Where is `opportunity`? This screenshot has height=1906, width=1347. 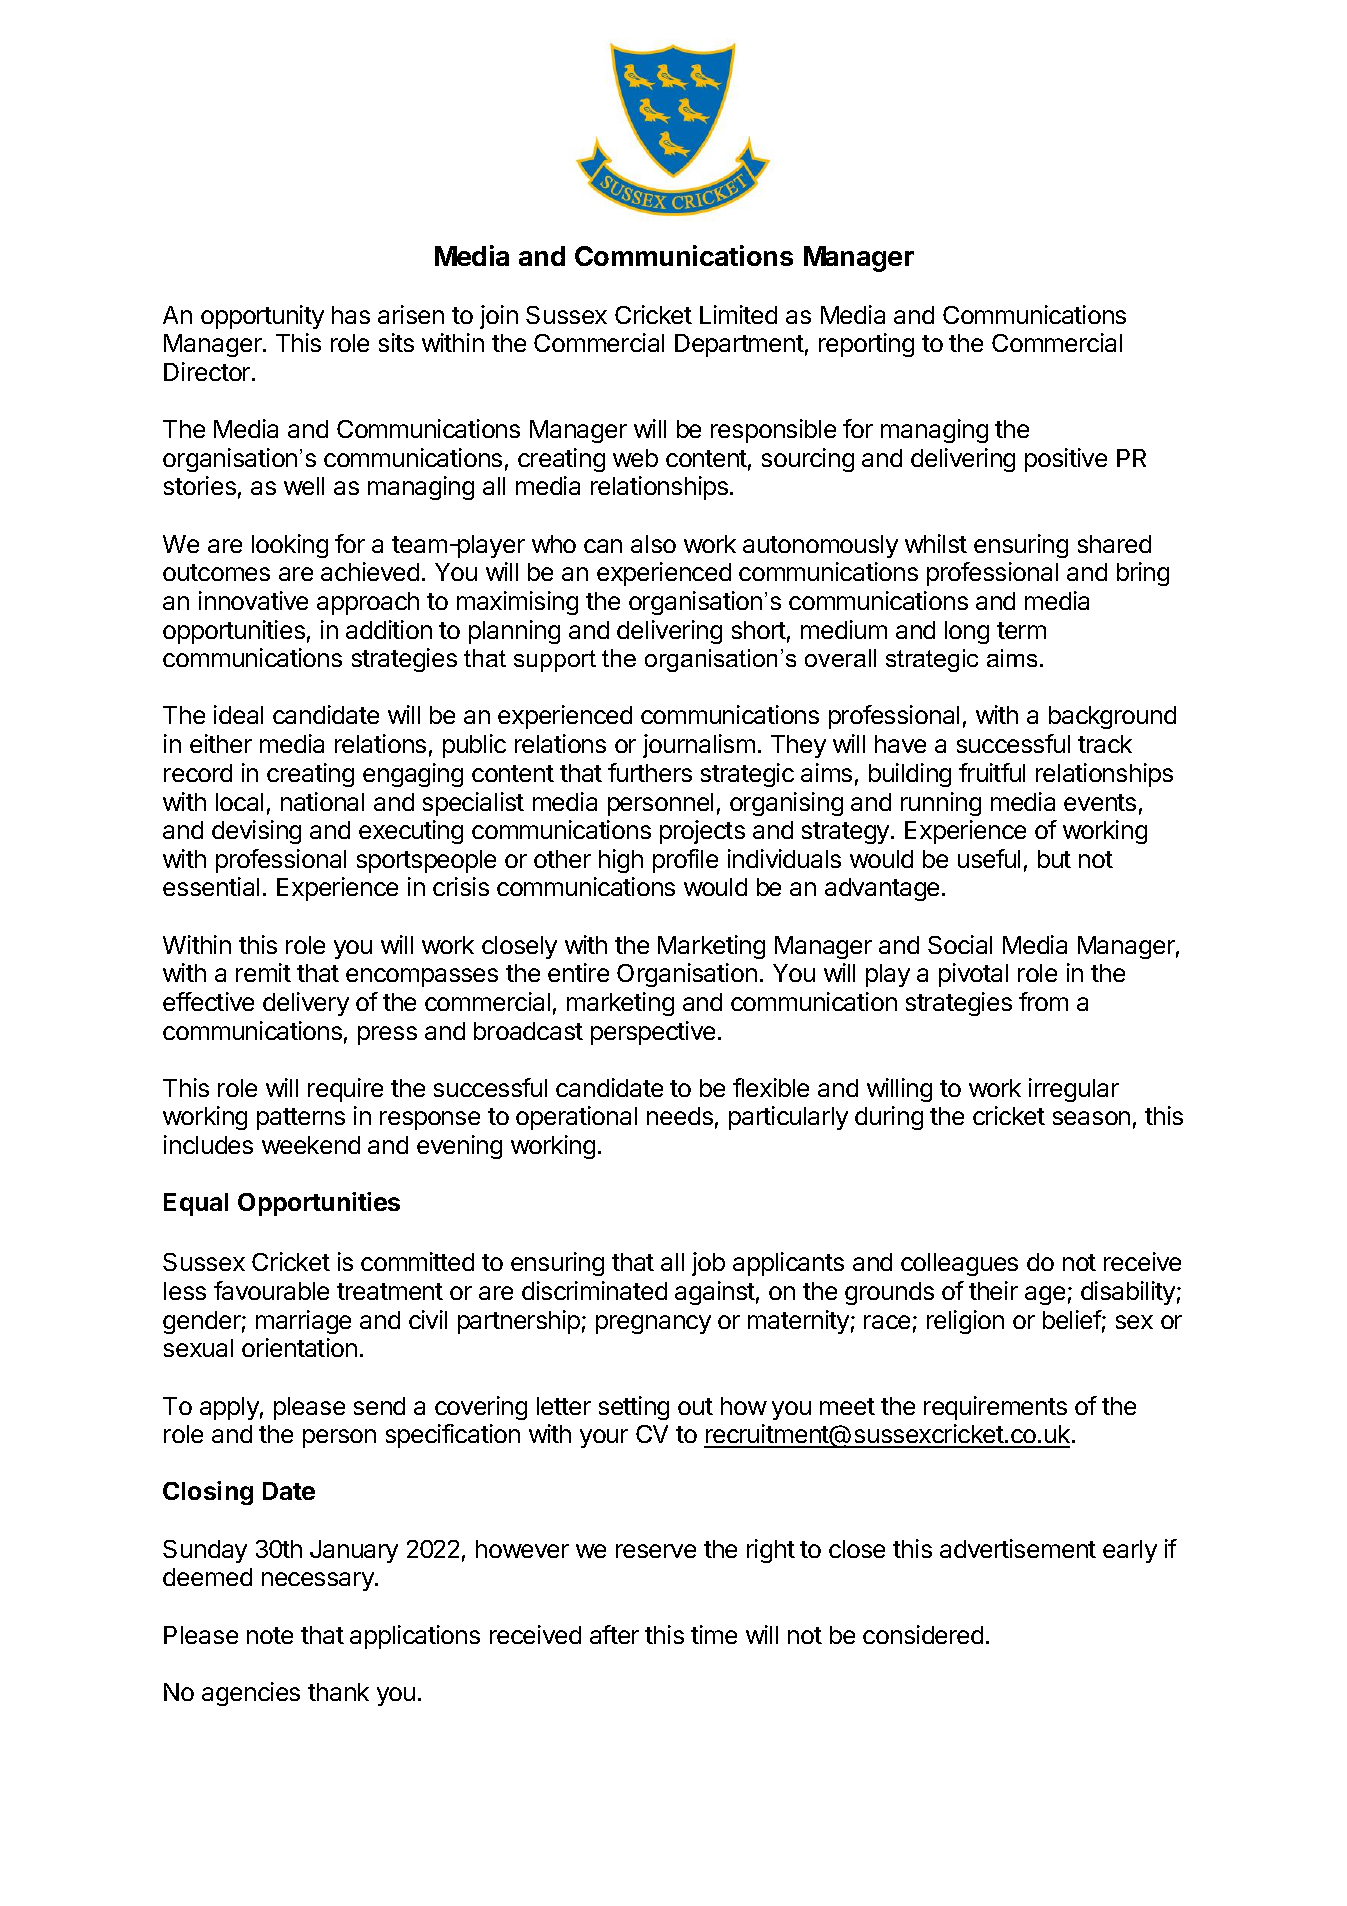 opportunity is located at coordinates (262, 317).
